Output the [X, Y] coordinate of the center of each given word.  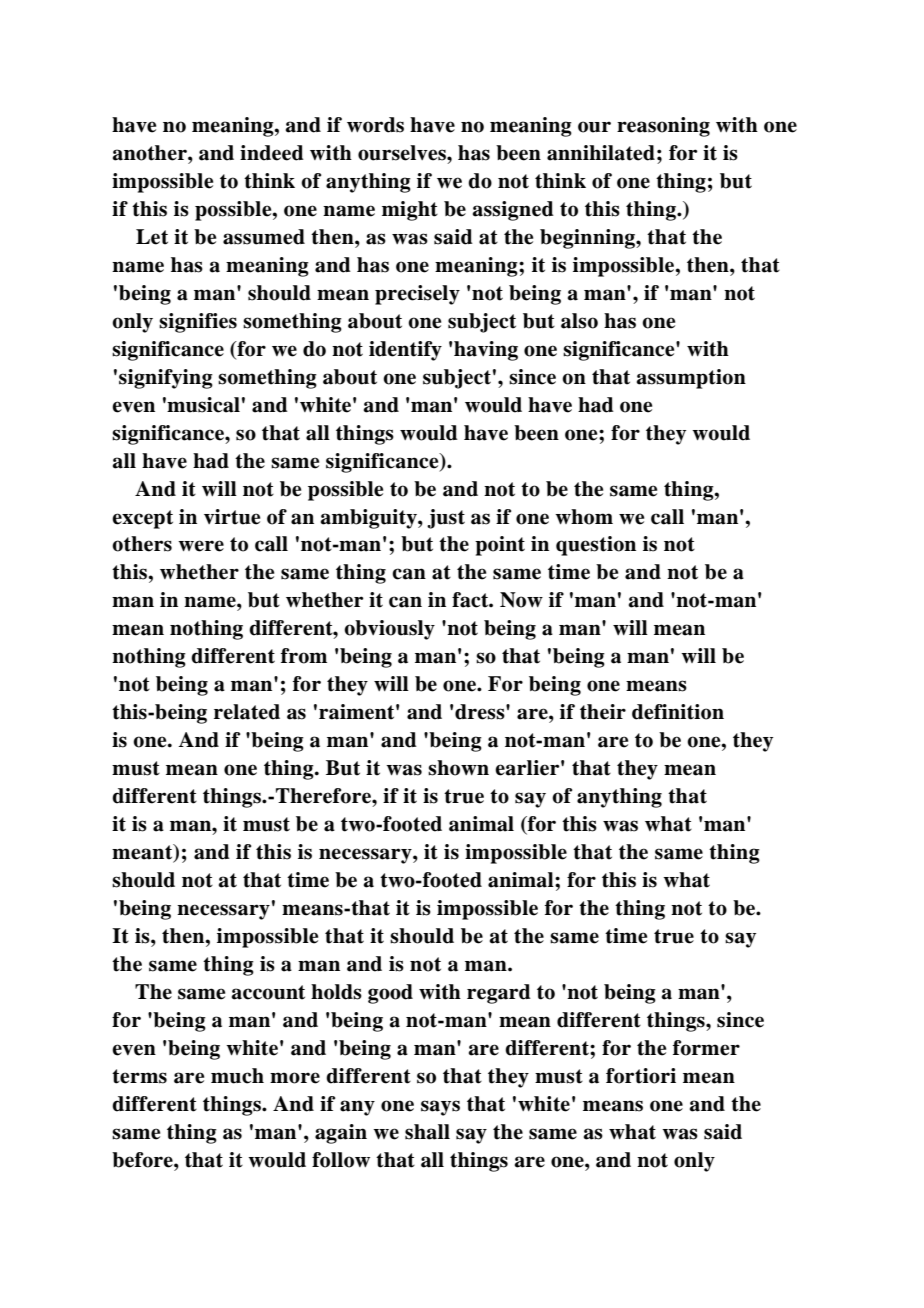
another [151, 153]
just [446, 519]
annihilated [601, 153]
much [237, 1076]
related [247, 712]
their [603, 712]
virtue [232, 517]
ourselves [403, 153]
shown [458, 768]
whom [584, 517]
